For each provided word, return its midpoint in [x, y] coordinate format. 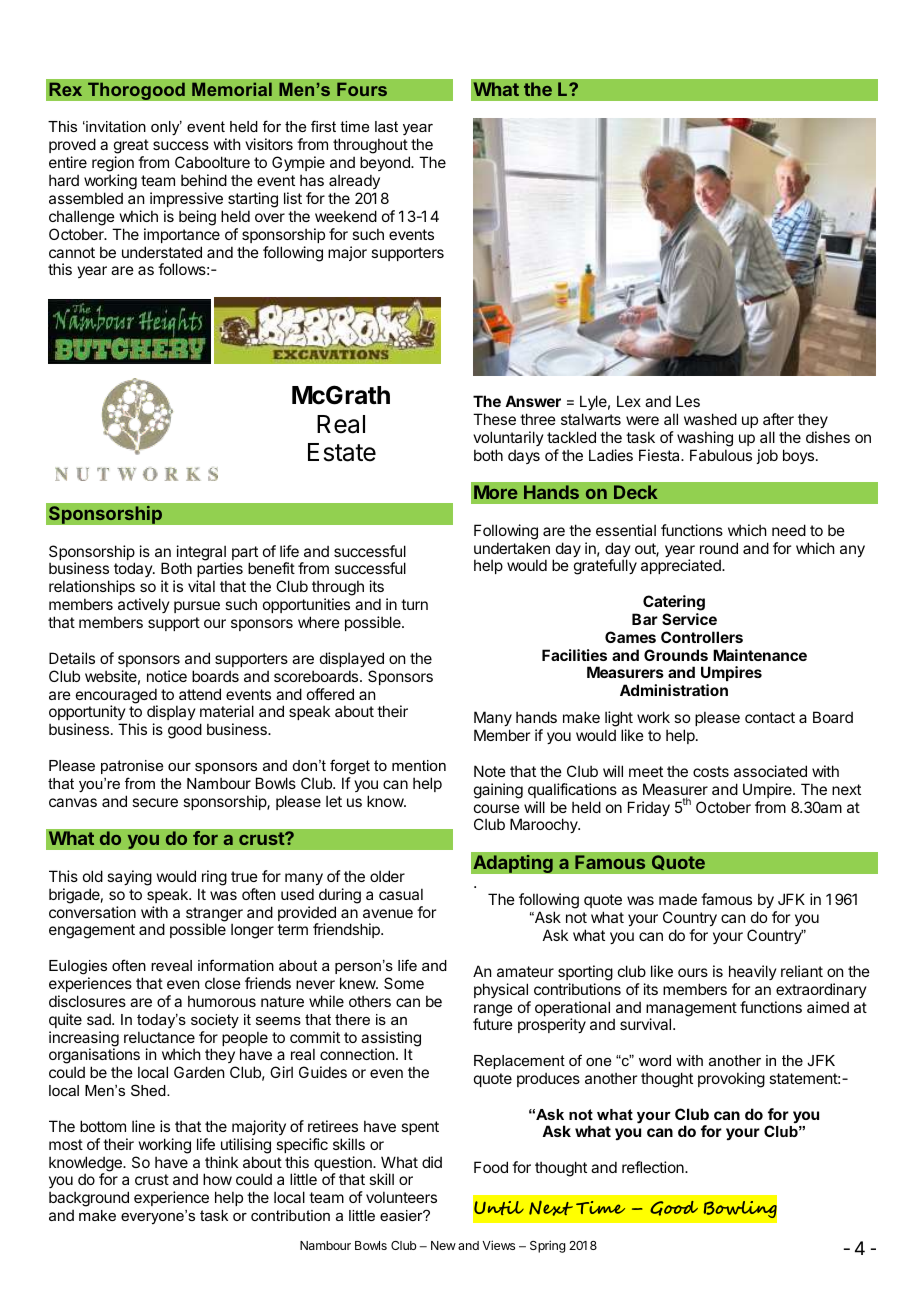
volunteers [401, 1197]
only [166, 128]
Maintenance [760, 655]
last [386, 126]
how [217, 1179]
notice [167, 676]
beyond [386, 163]
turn [414, 604]
